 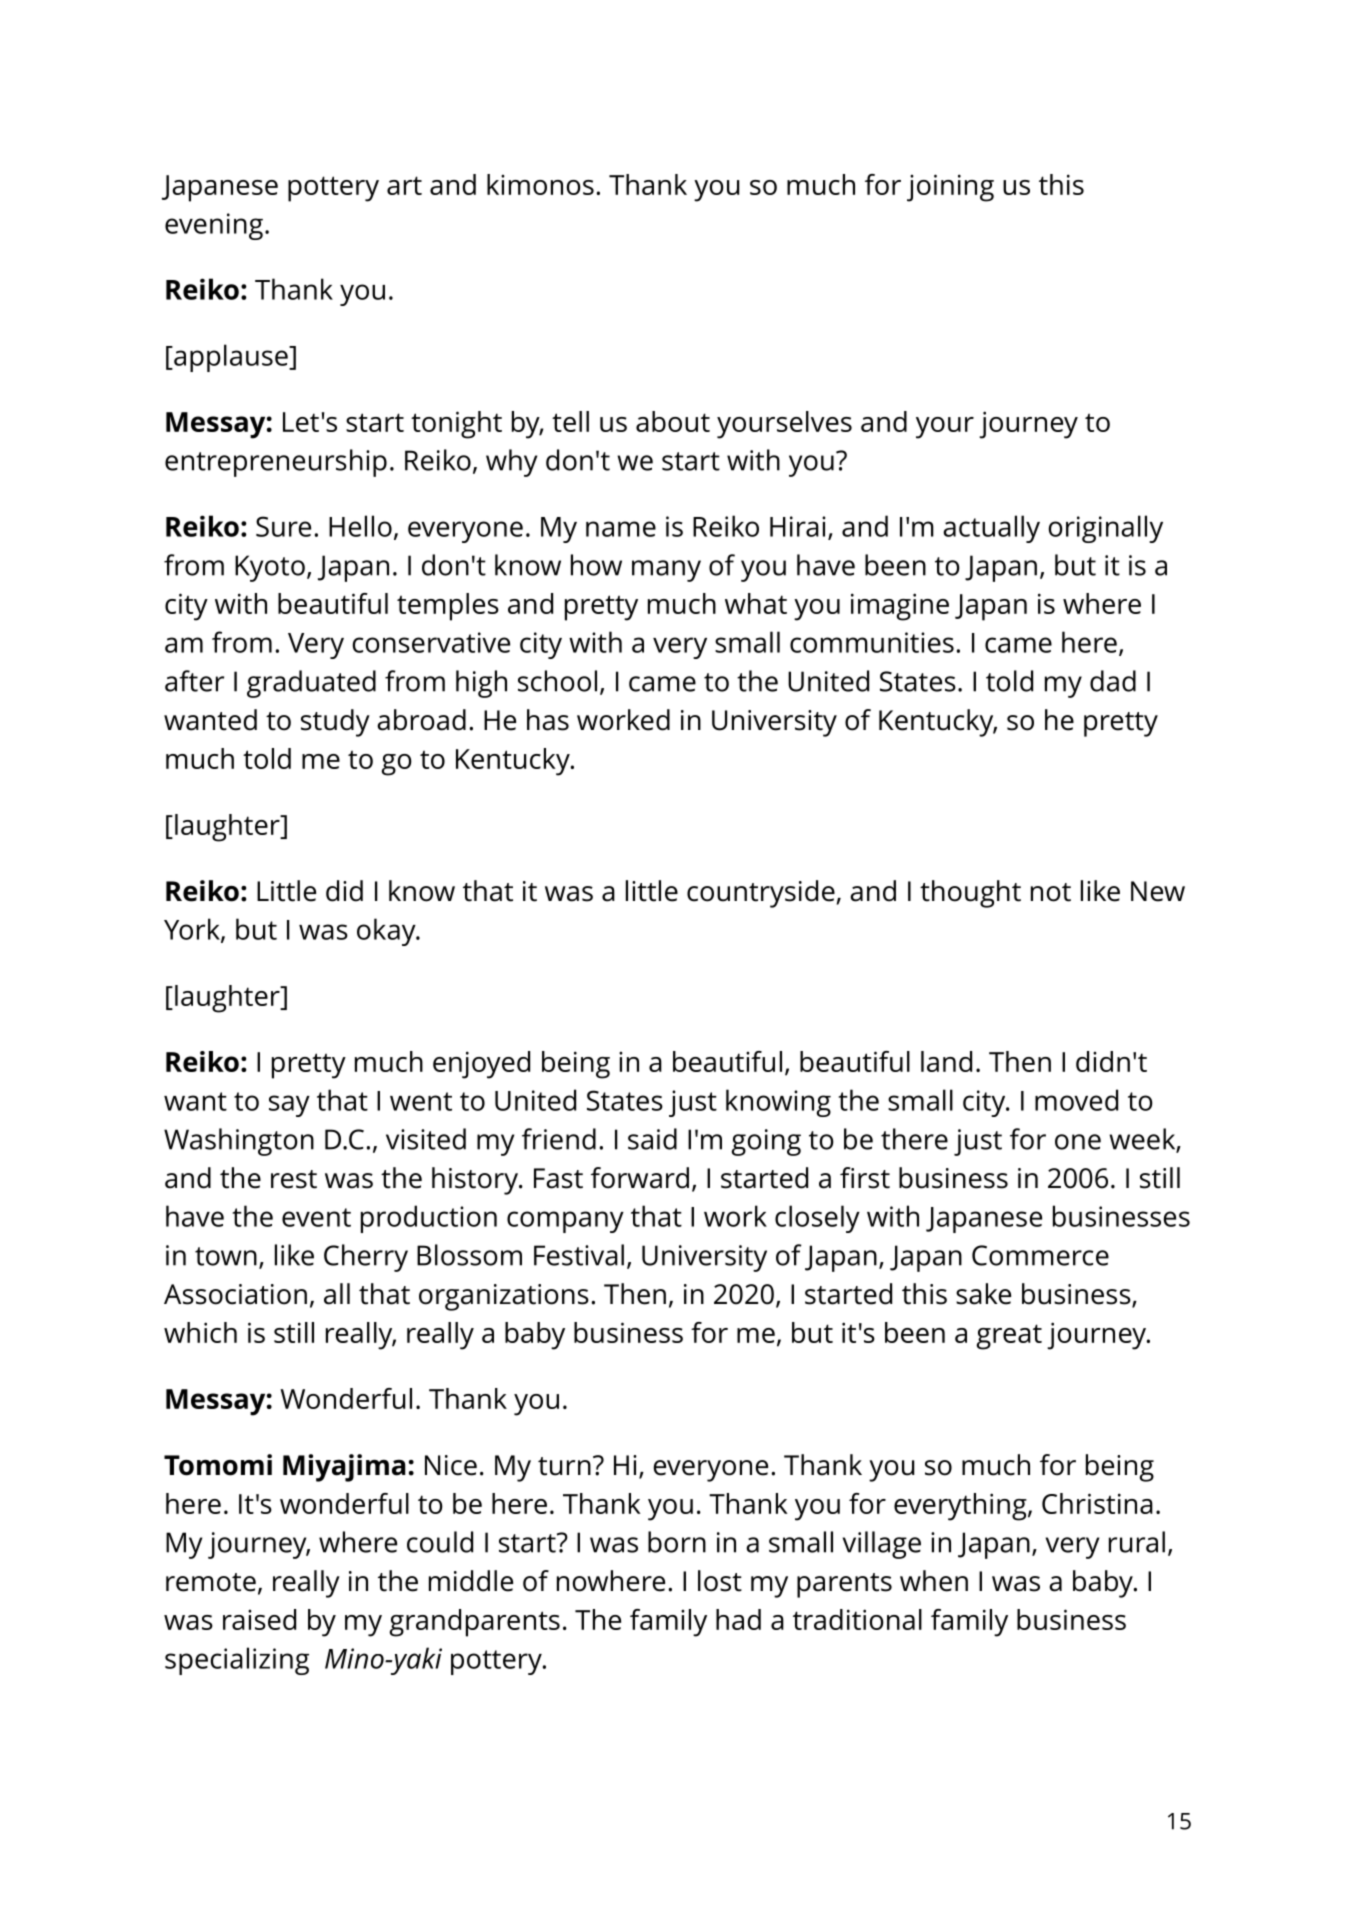 I want to click on had, so click(x=738, y=1619).
